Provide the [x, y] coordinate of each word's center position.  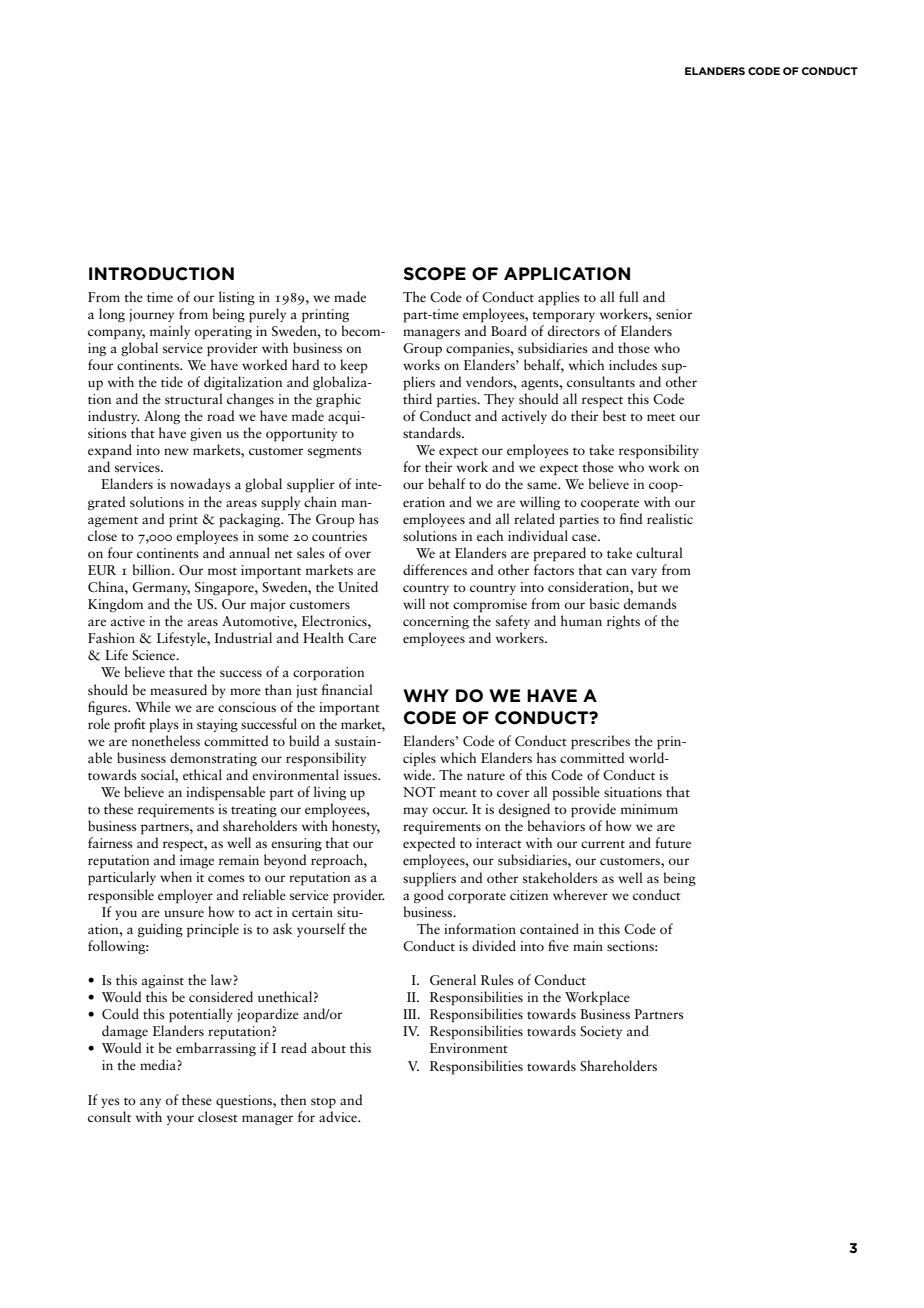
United [358, 587]
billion [153, 569]
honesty [356, 827]
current [603, 844]
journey [151, 315]
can [616, 571]
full [629, 296]
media [158, 1064]
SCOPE [435, 274]
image [197, 861]
